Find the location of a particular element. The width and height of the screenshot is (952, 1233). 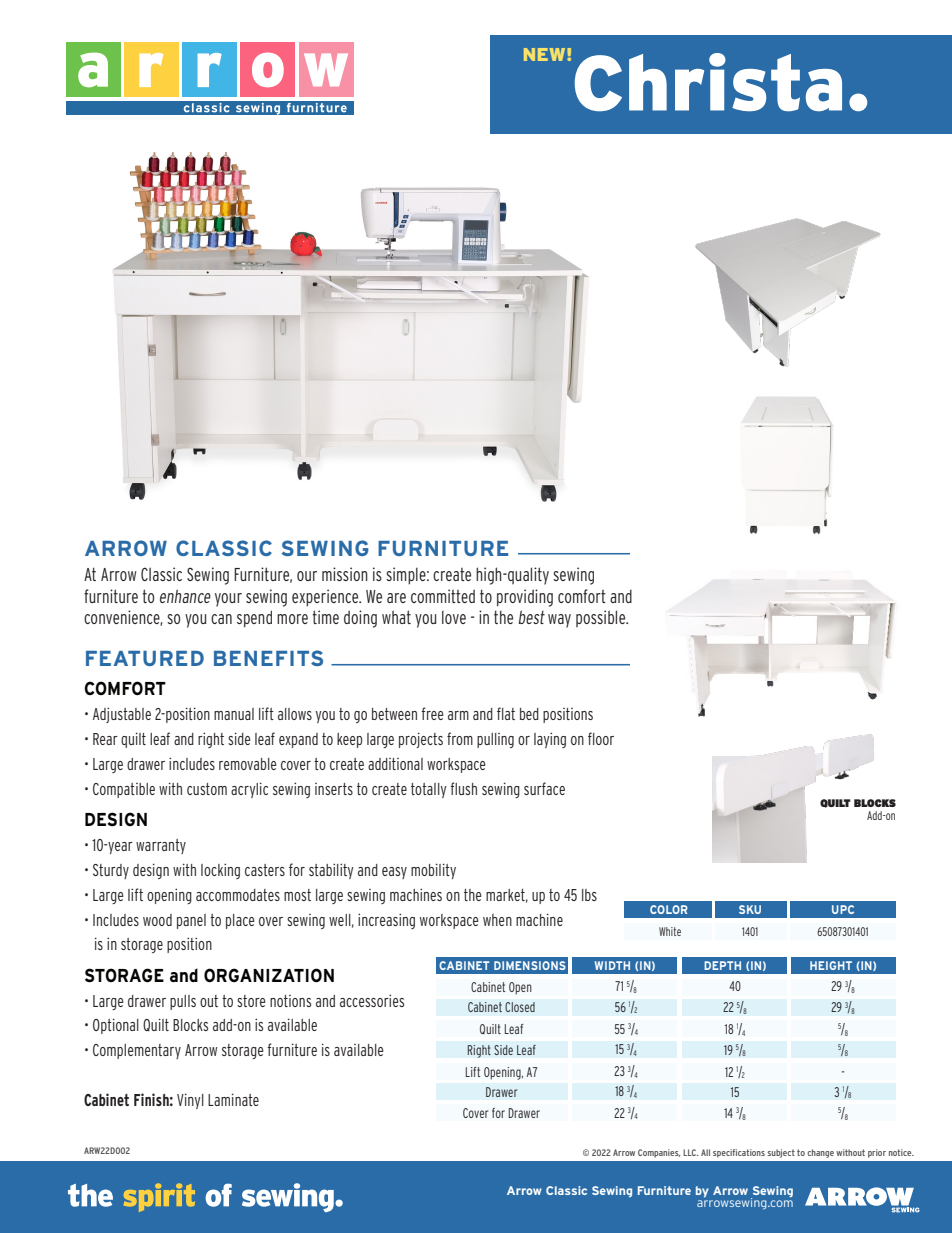

can is located at coordinates (221, 619).
